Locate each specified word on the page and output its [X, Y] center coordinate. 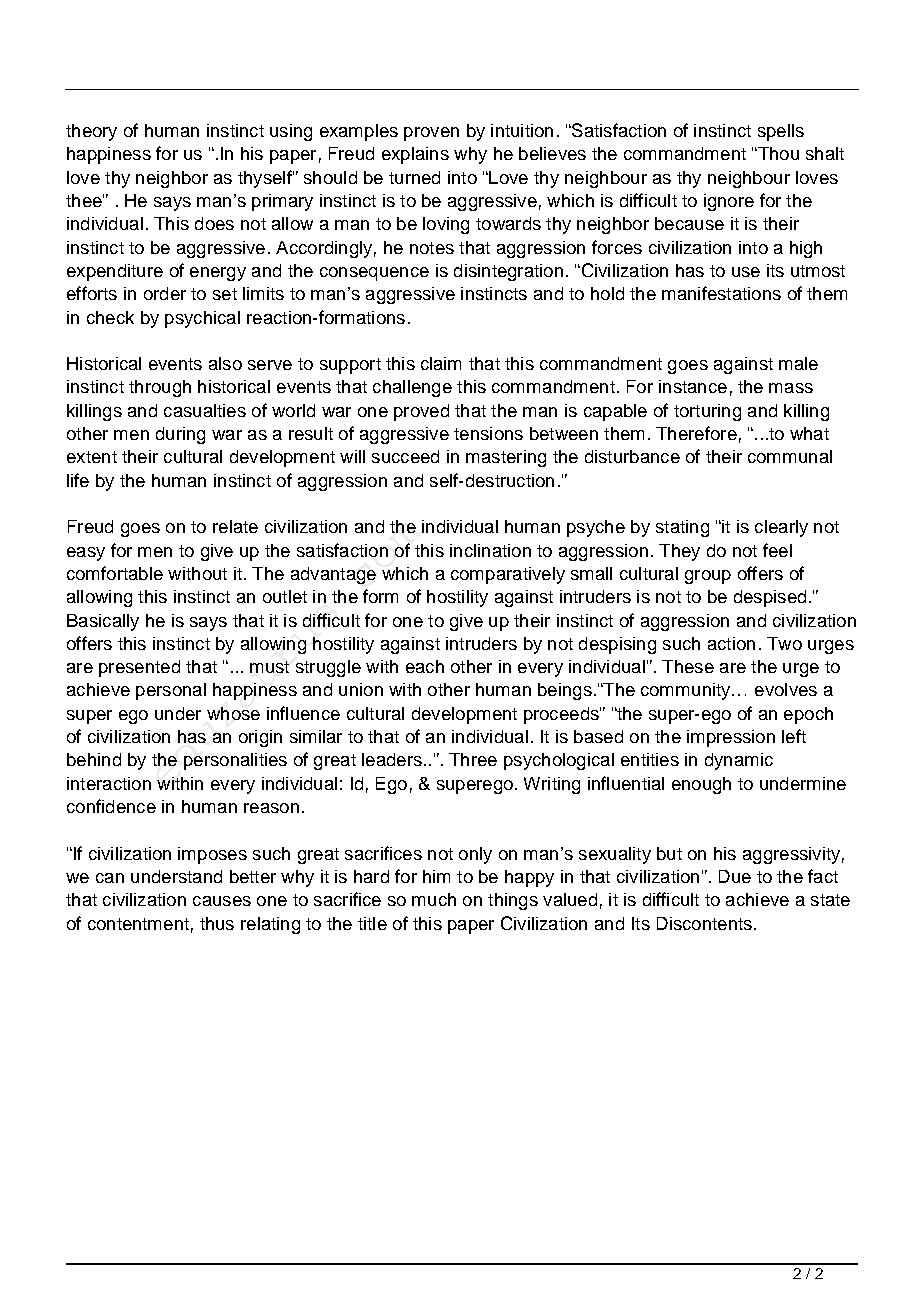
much [434, 899]
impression [731, 738]
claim [441, 363]
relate [235, 526]
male [798, 363]
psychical [202, 319]
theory [91, 132]
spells [781, 132]
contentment [138, 924]
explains [415, 155]
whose [233, 713]
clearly [781, 528]
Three [473, 759]
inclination [490, 550]
